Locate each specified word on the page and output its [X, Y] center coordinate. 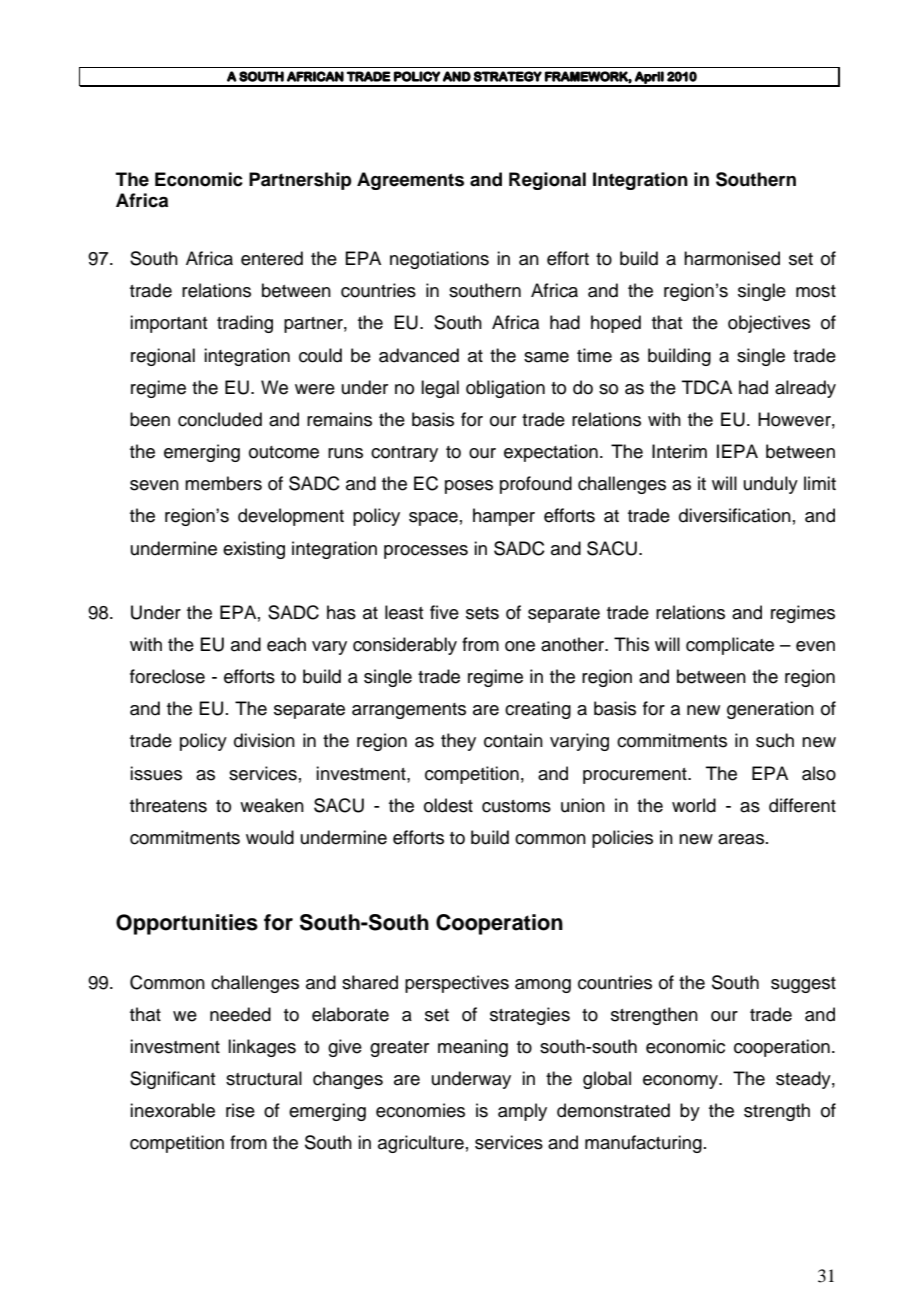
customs [516, 806]
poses [469, 487]
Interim [679, 451]
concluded [220, 419]
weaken [272, 805]
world [694, 805]
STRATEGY [508, 76]
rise [240, 1110]
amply [522, 1112]
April [649, 78]
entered [272, 258]
